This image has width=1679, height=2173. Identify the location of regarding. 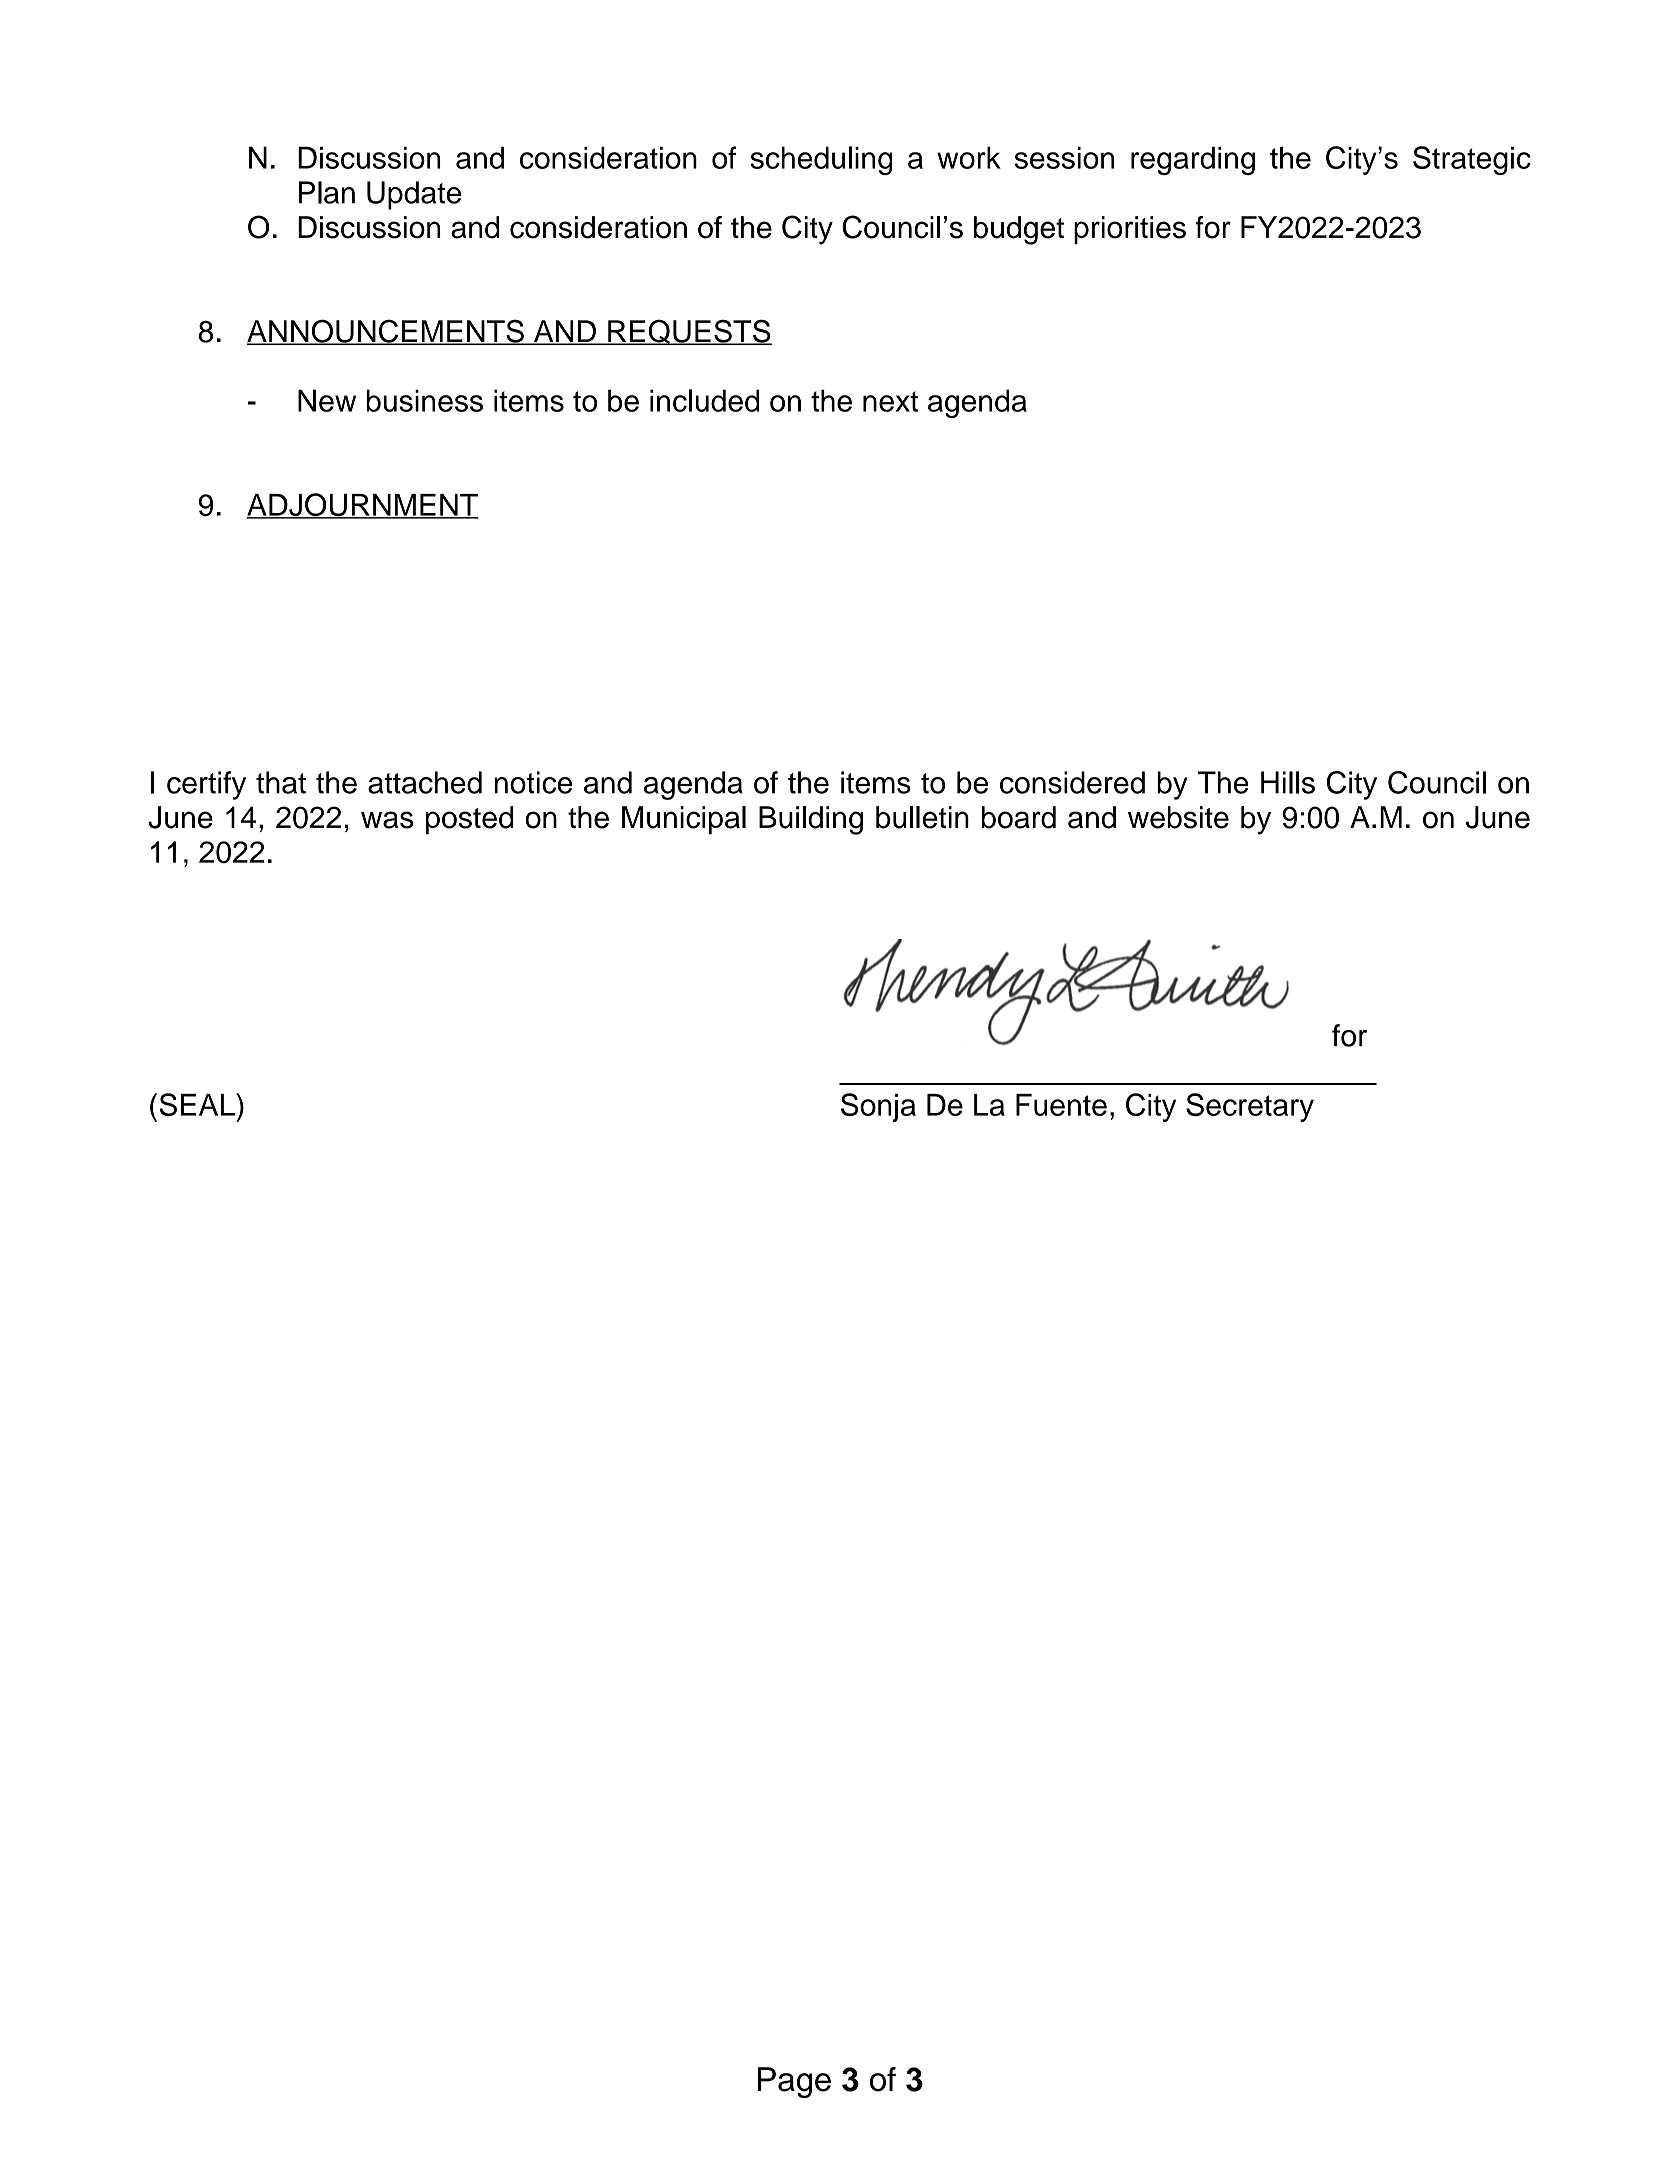
(1193, 161).
